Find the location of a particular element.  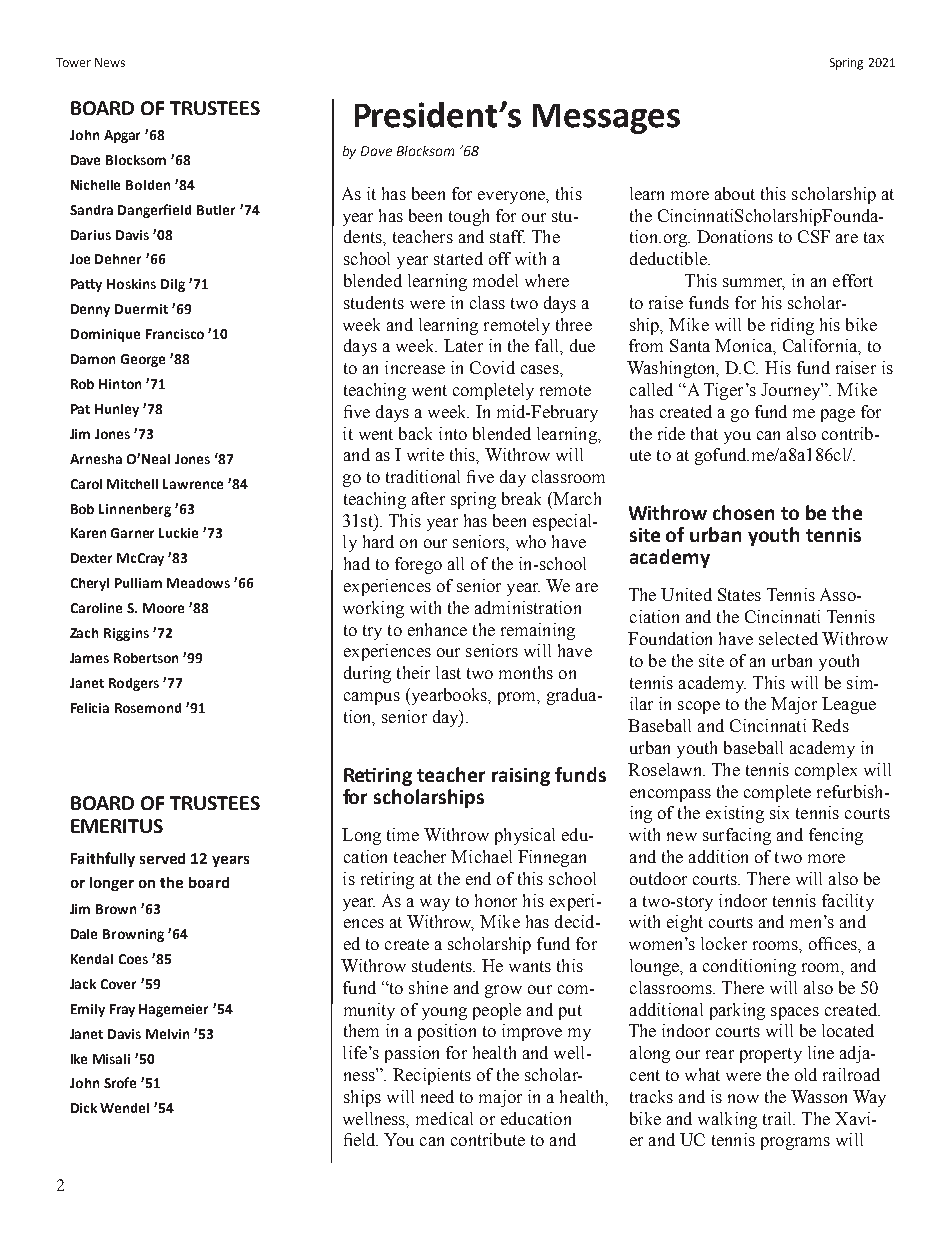

enhance is located at coordinates (437, 629).
